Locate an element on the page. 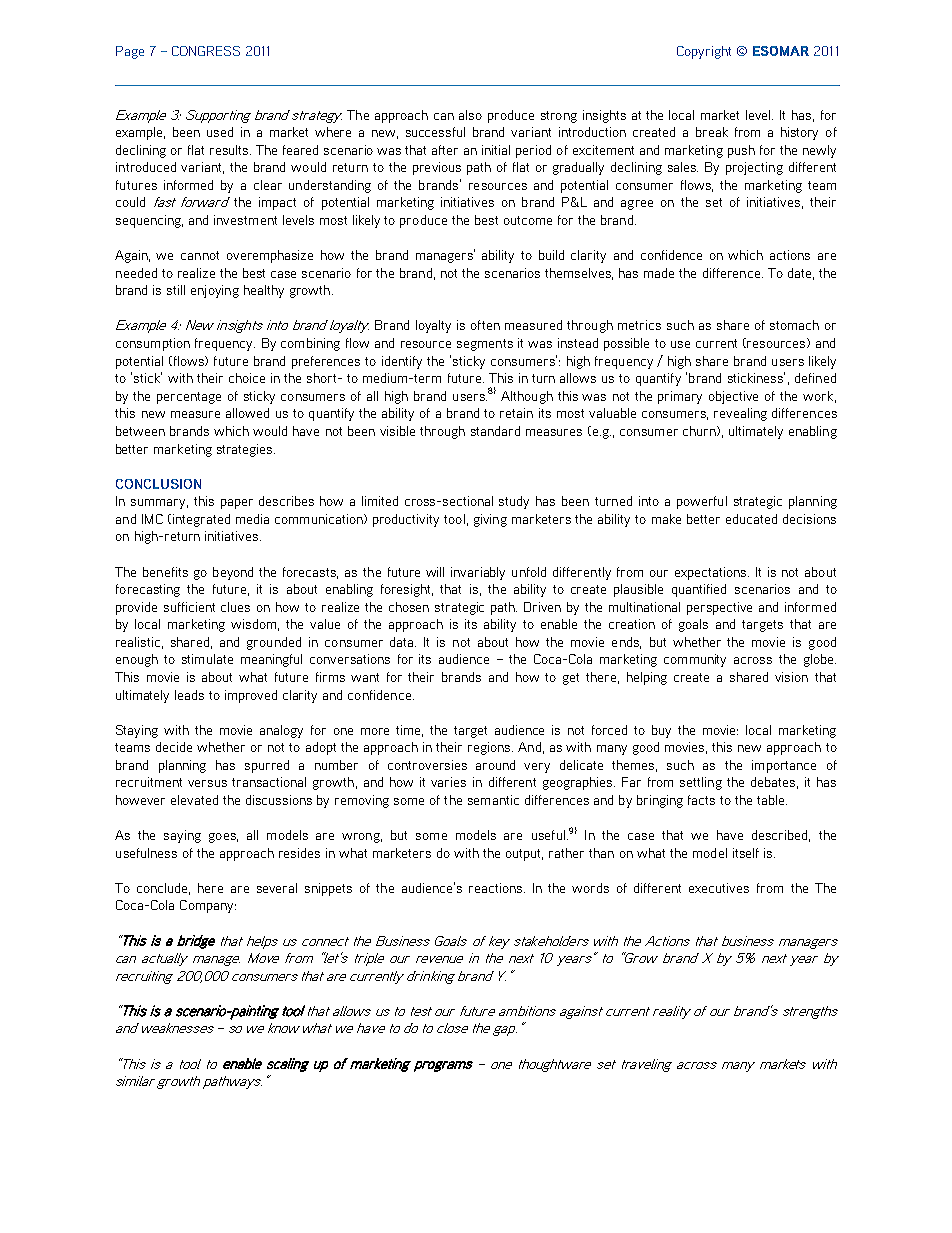  data is located at coordinates (403, 642).
